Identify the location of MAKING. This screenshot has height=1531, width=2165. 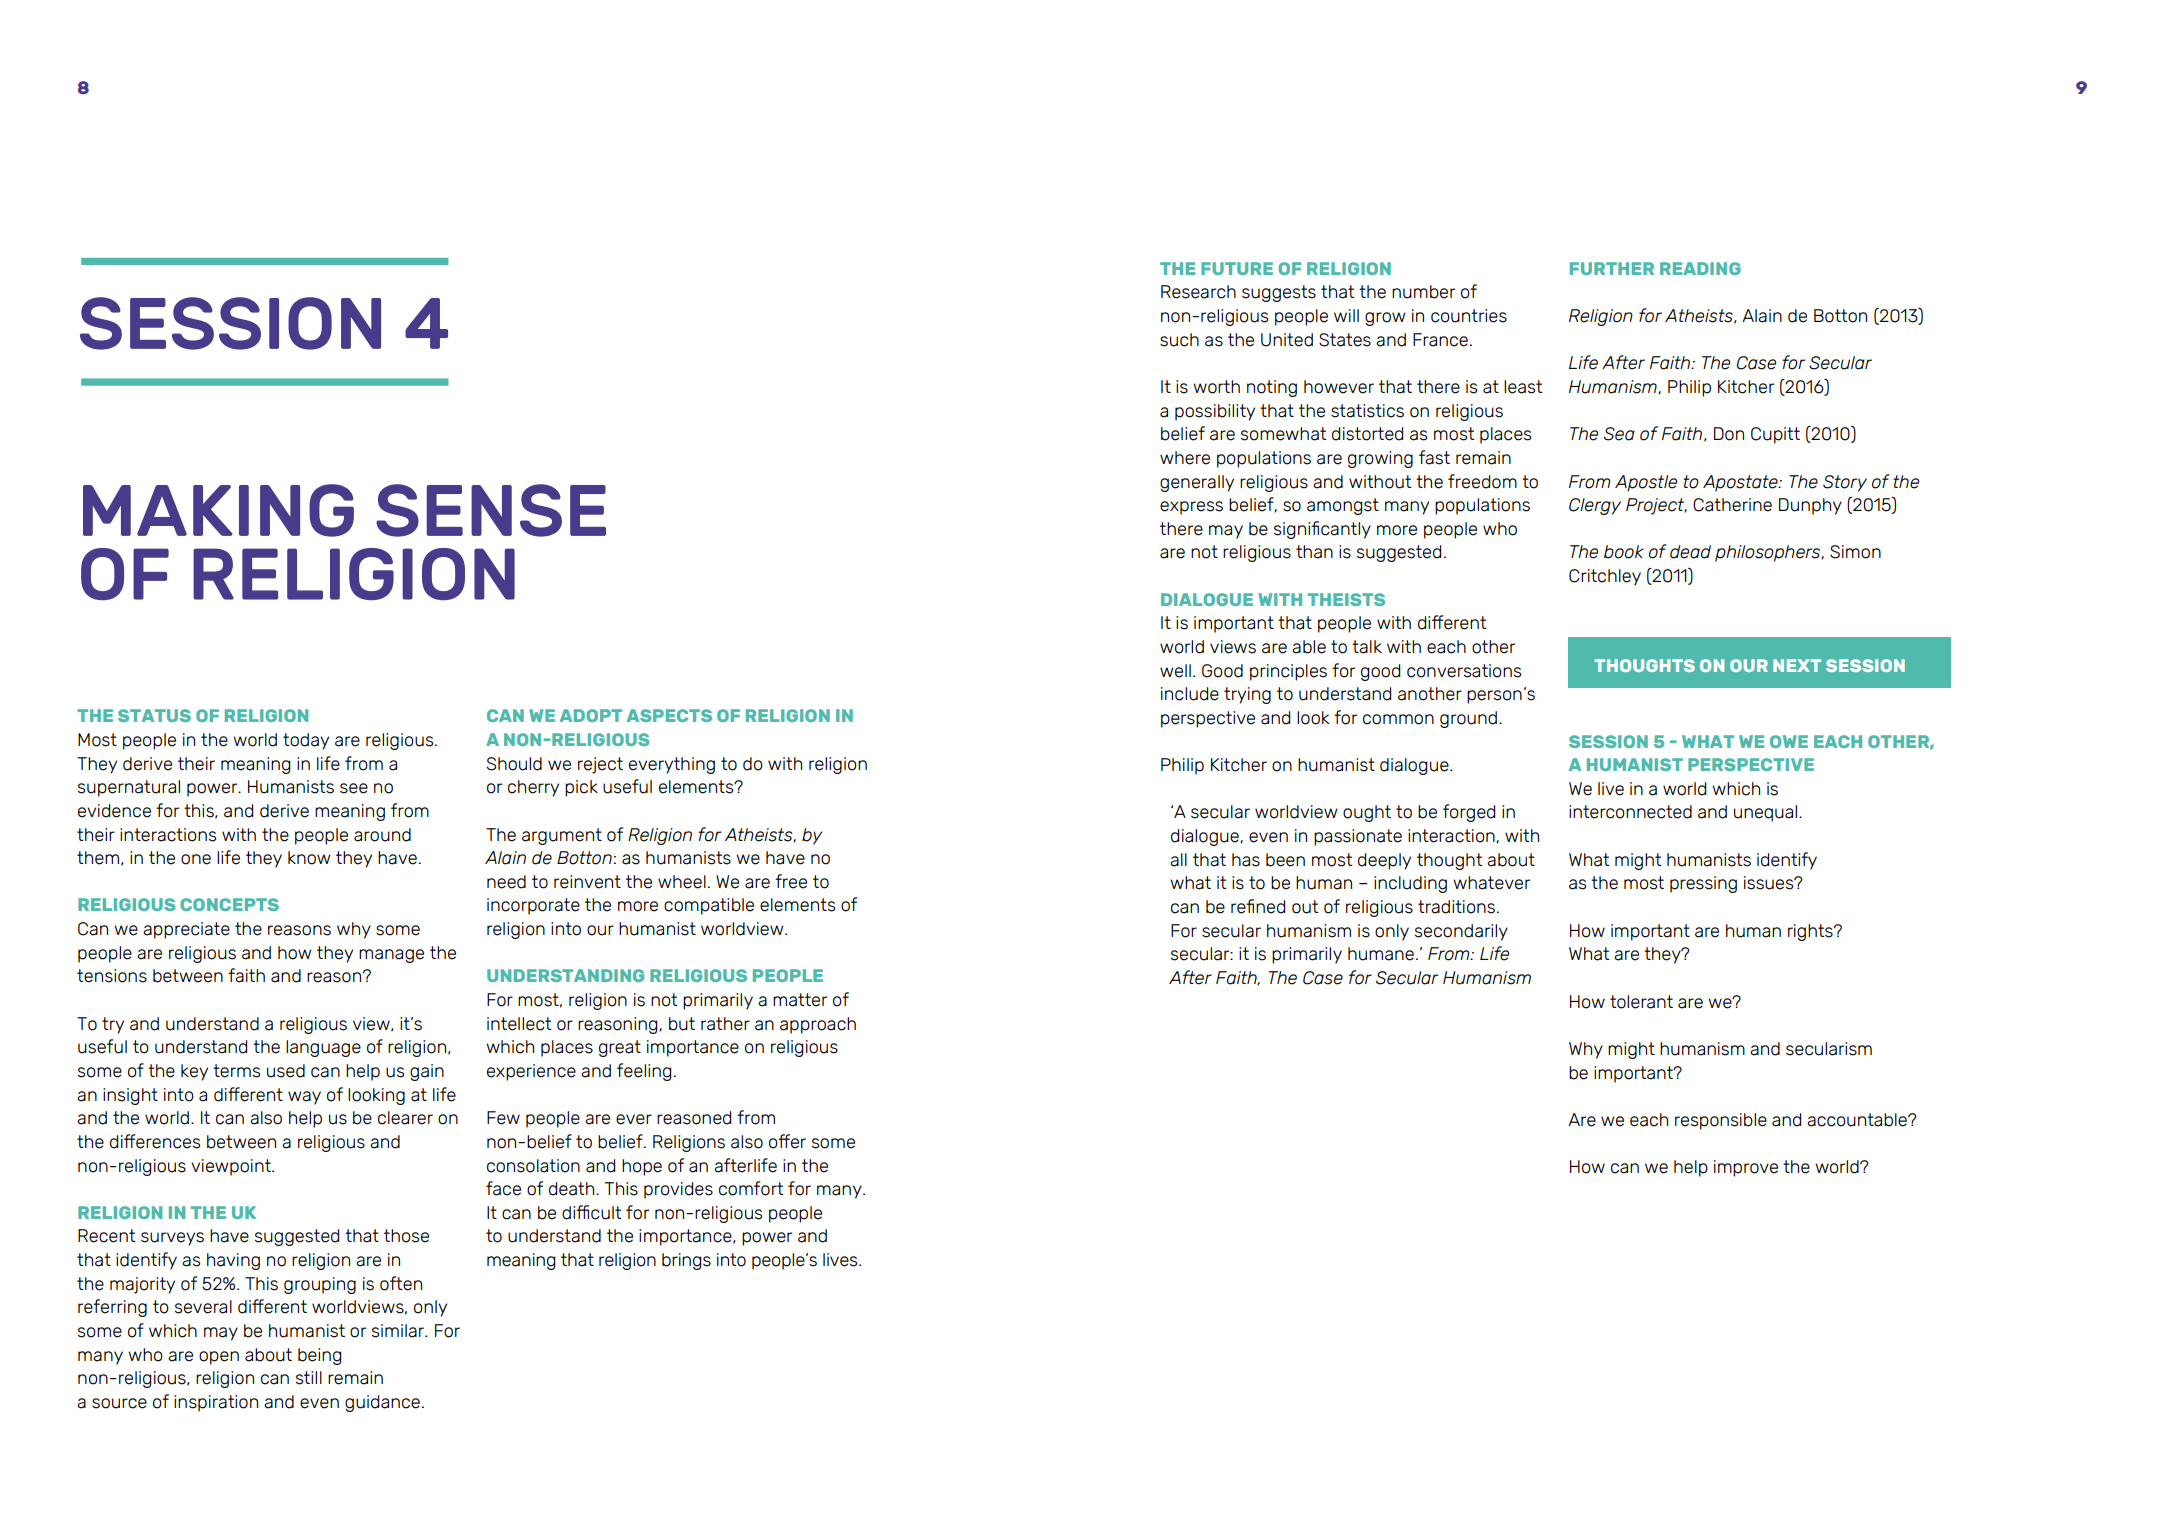
(218, 510).
